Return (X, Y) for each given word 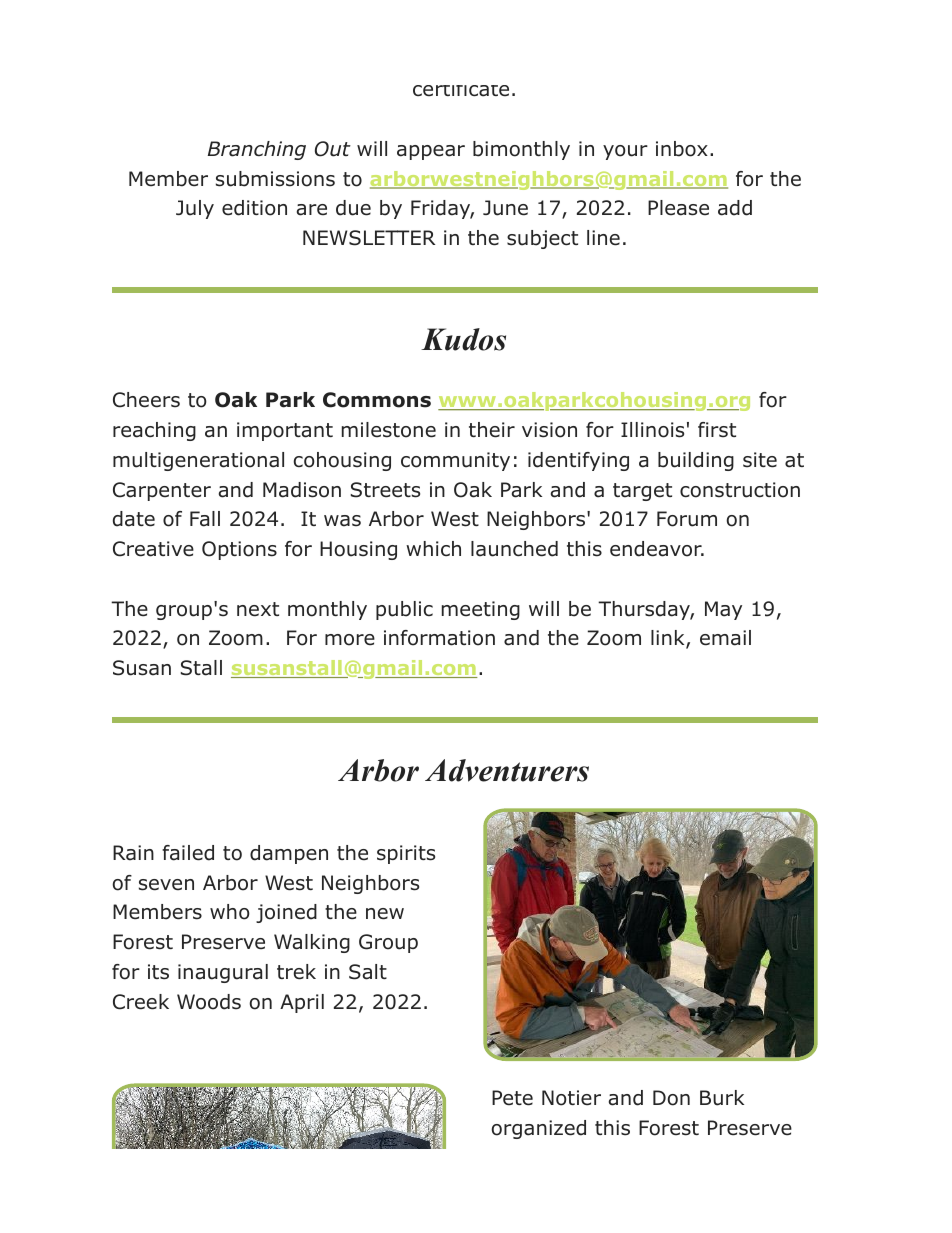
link (669, 639)
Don (671, 1098)
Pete (512, 1098)
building (696, 461)
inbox (682, 149)
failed (188, 853)
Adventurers (507, 770)
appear (431, 152)
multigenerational (198, 461)
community (455, 461)
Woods (209, 1002)
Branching (257, 150)
